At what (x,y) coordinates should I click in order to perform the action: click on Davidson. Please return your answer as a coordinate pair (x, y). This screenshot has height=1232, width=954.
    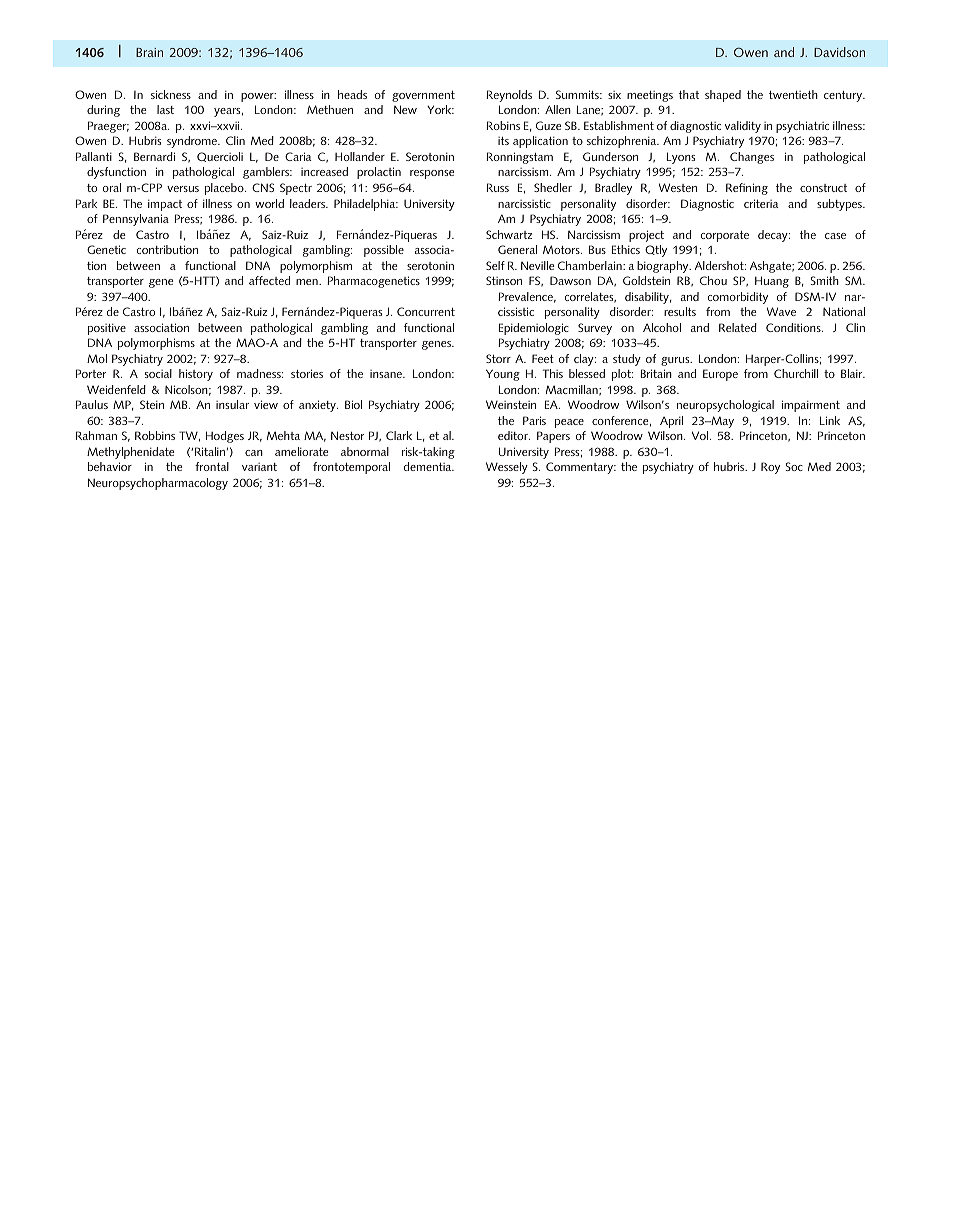
    Looking at the image, I should click on (839, 52).
